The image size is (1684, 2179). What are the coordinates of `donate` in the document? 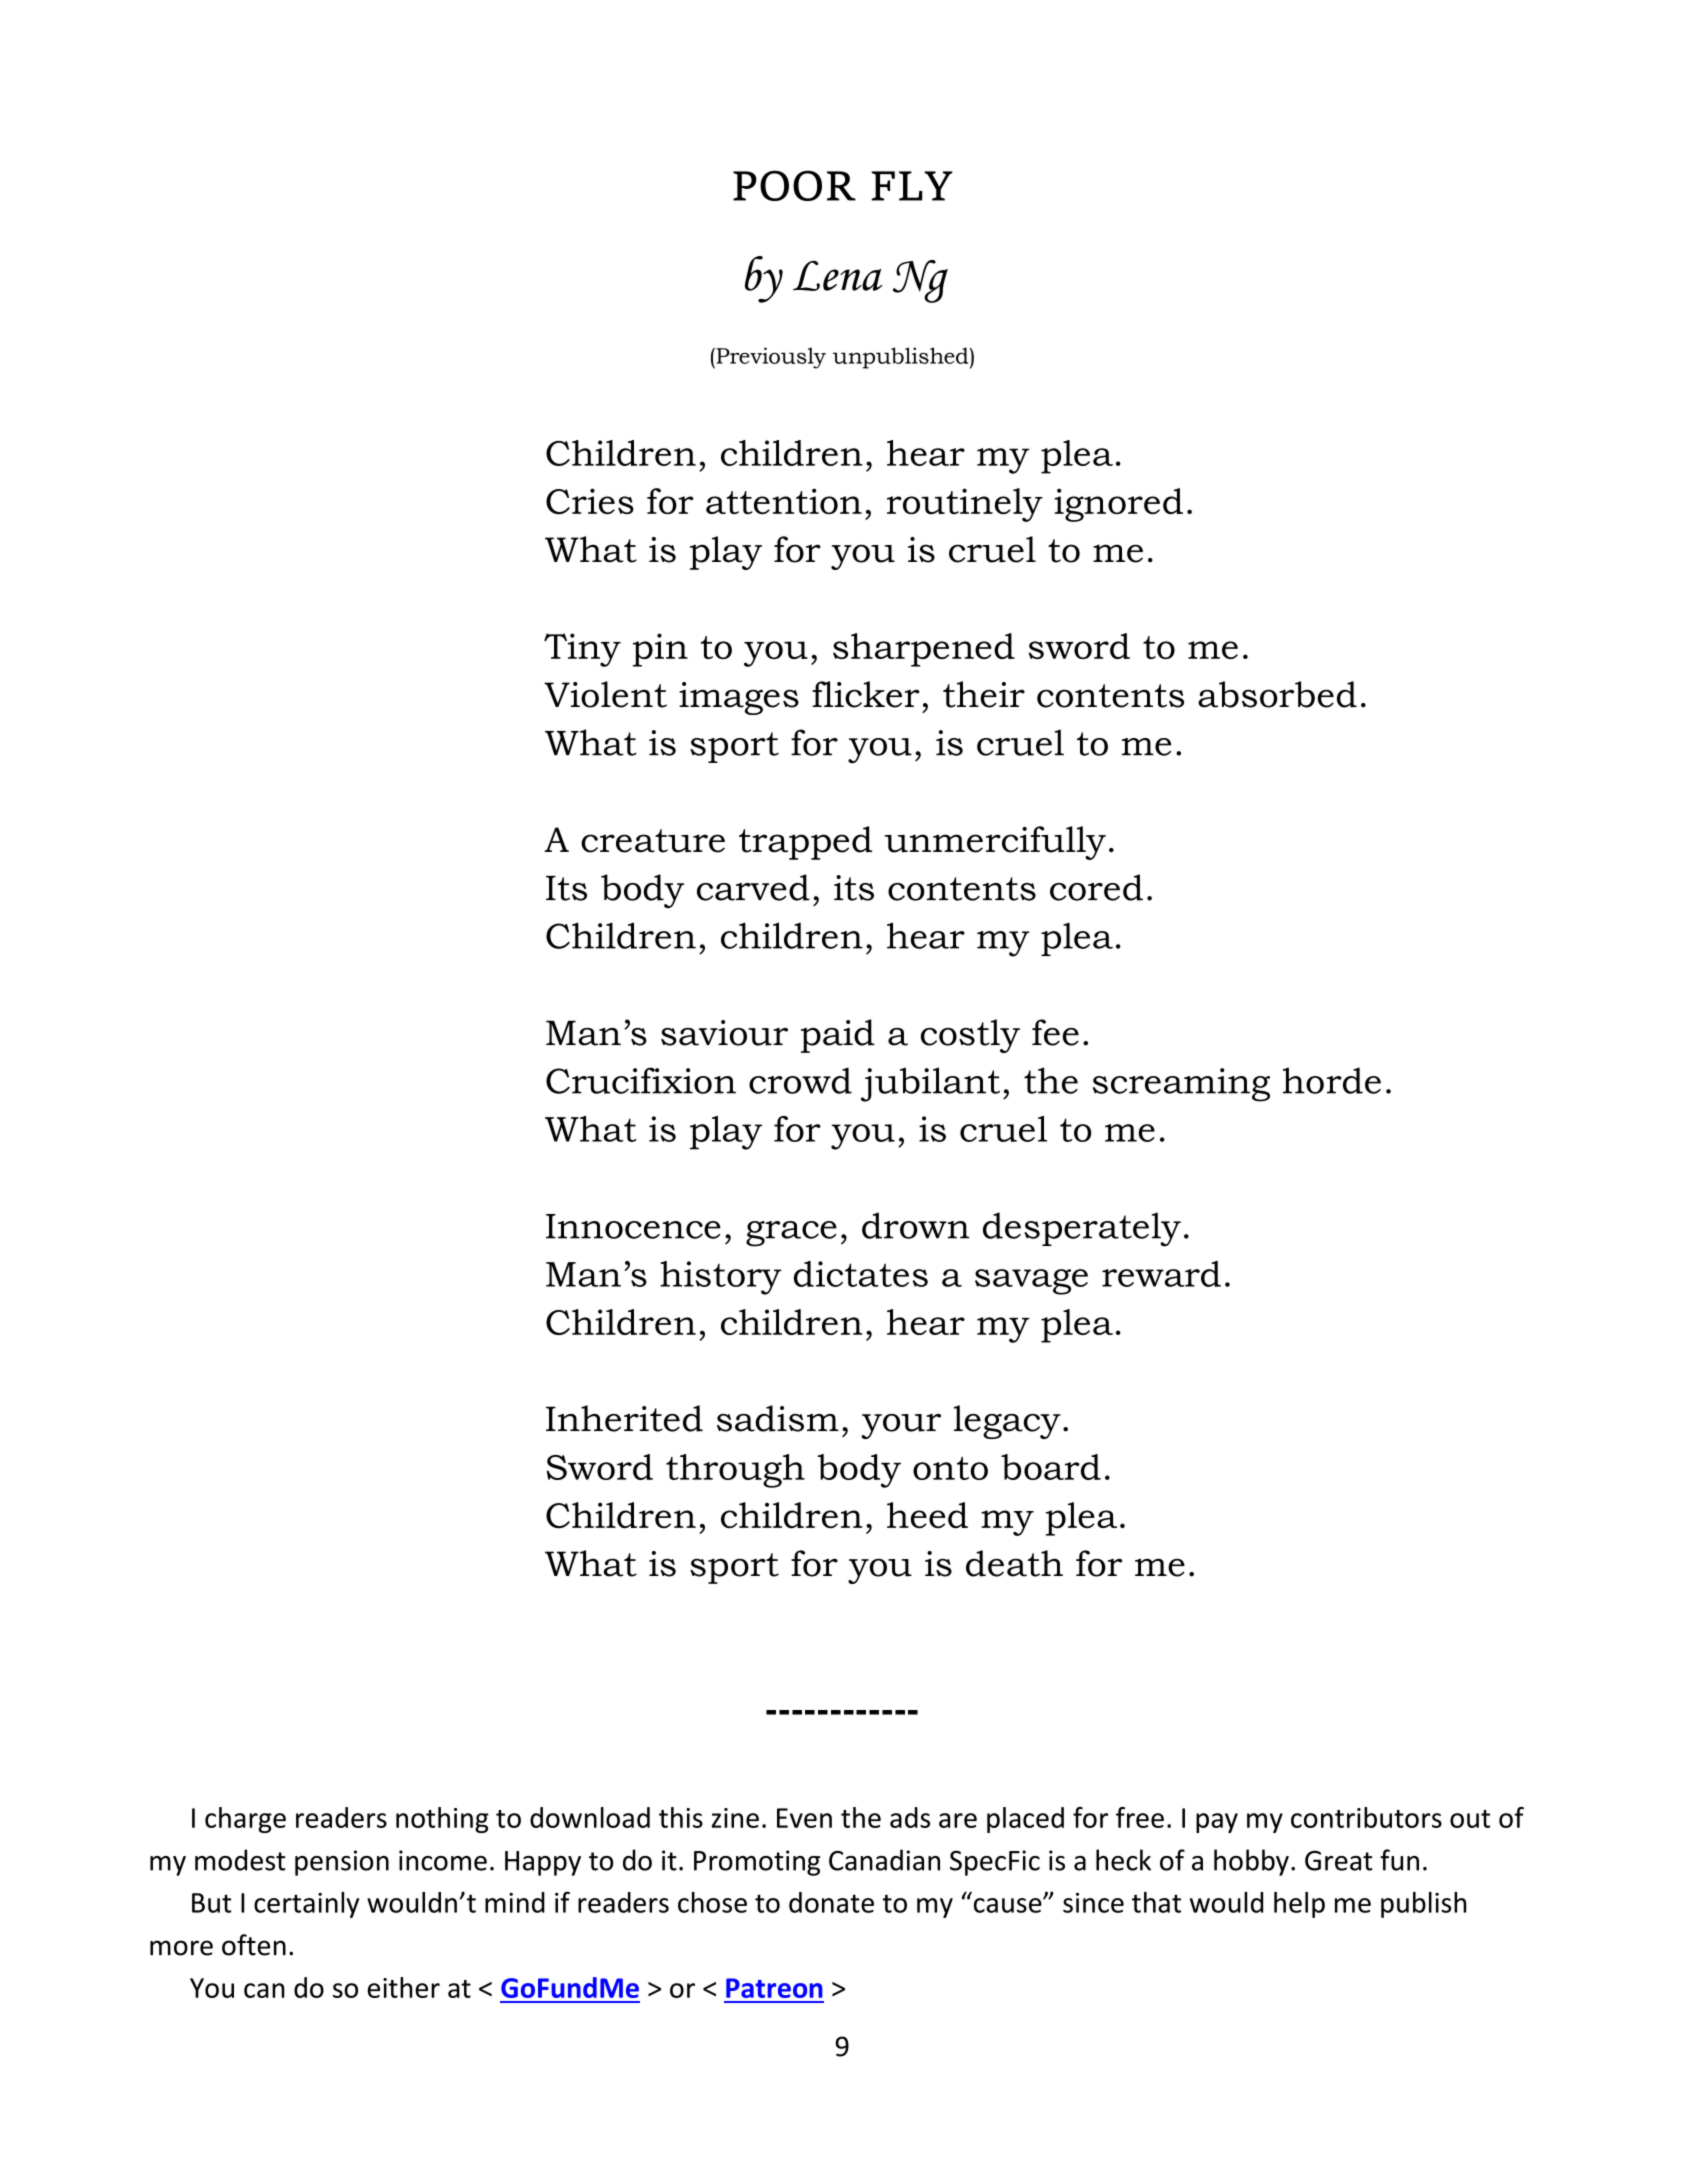 It's located at (831, 1902).
